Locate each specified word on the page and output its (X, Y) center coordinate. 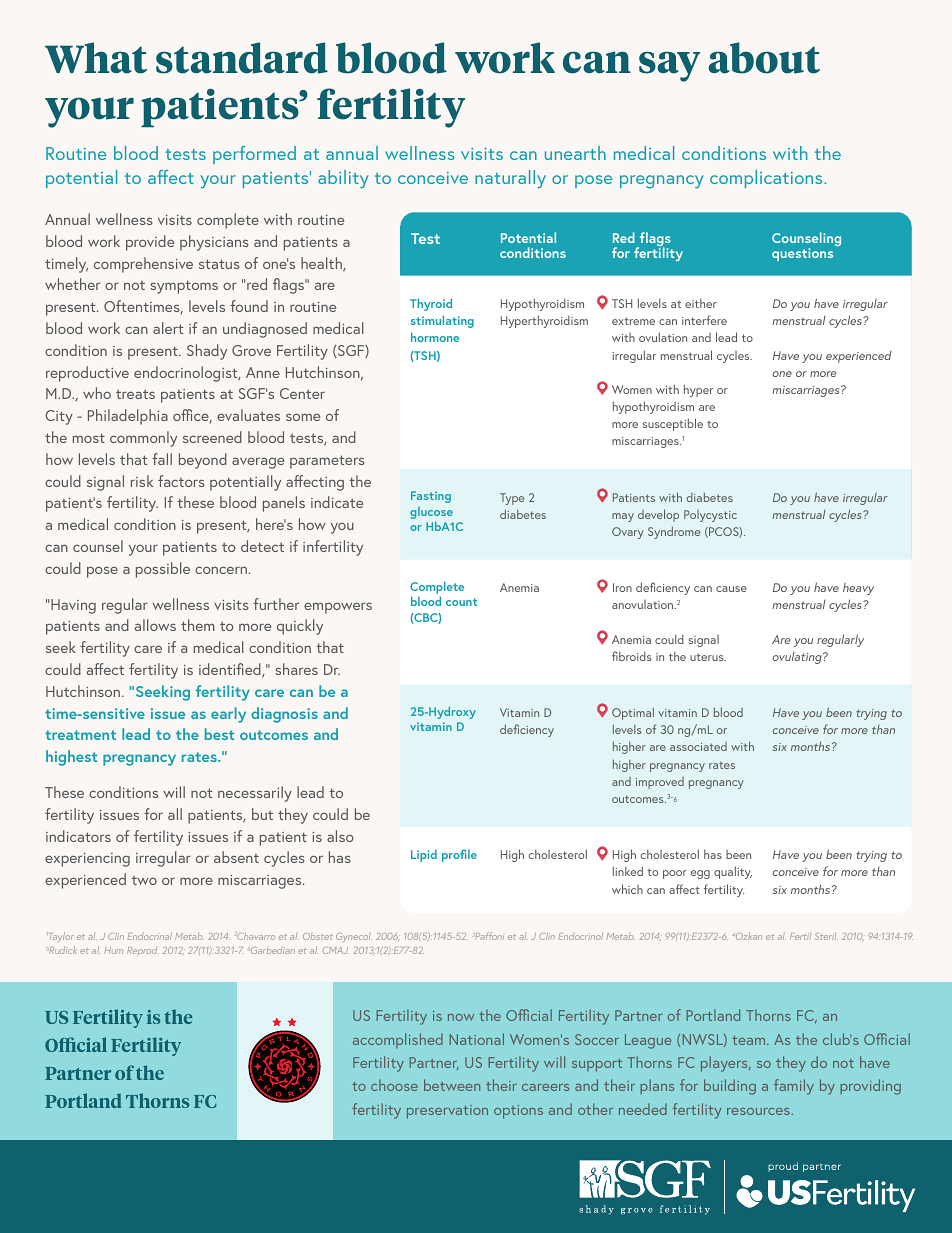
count (461, 602)
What (96, 58)
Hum (114, 950)
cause (731, 589)
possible (163, 570)
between (452, 1085)
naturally (510, 179)
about (764, 58)
